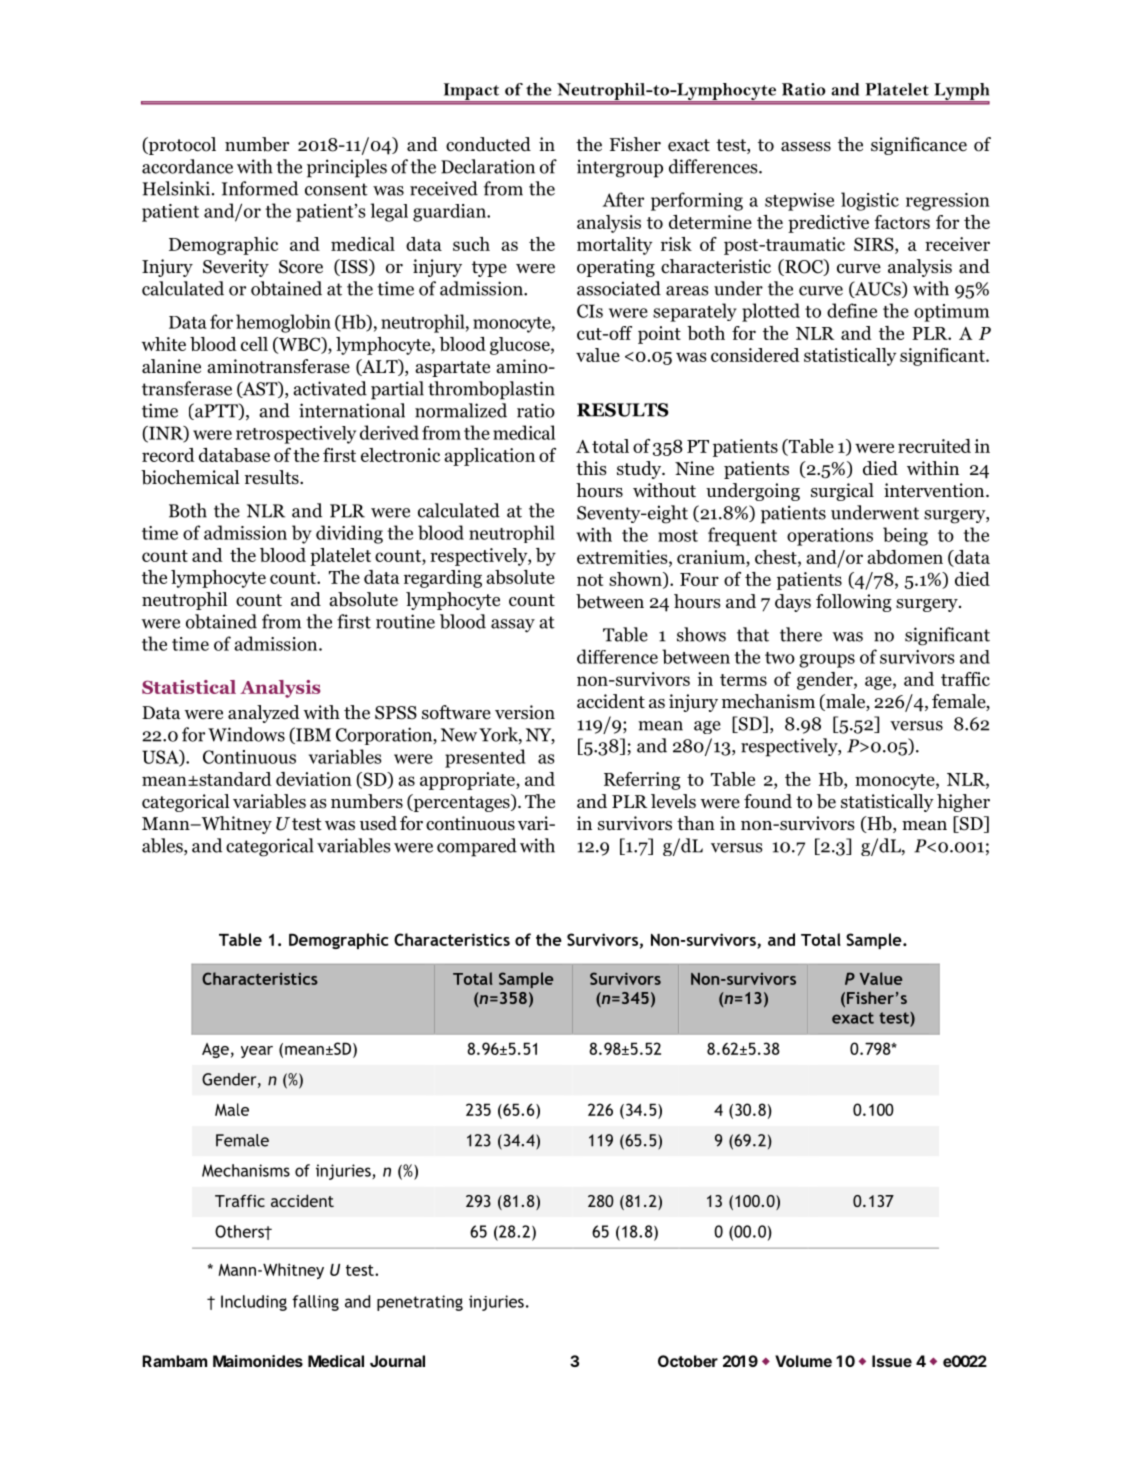  I want to click on Windows, so click(246, 734).
